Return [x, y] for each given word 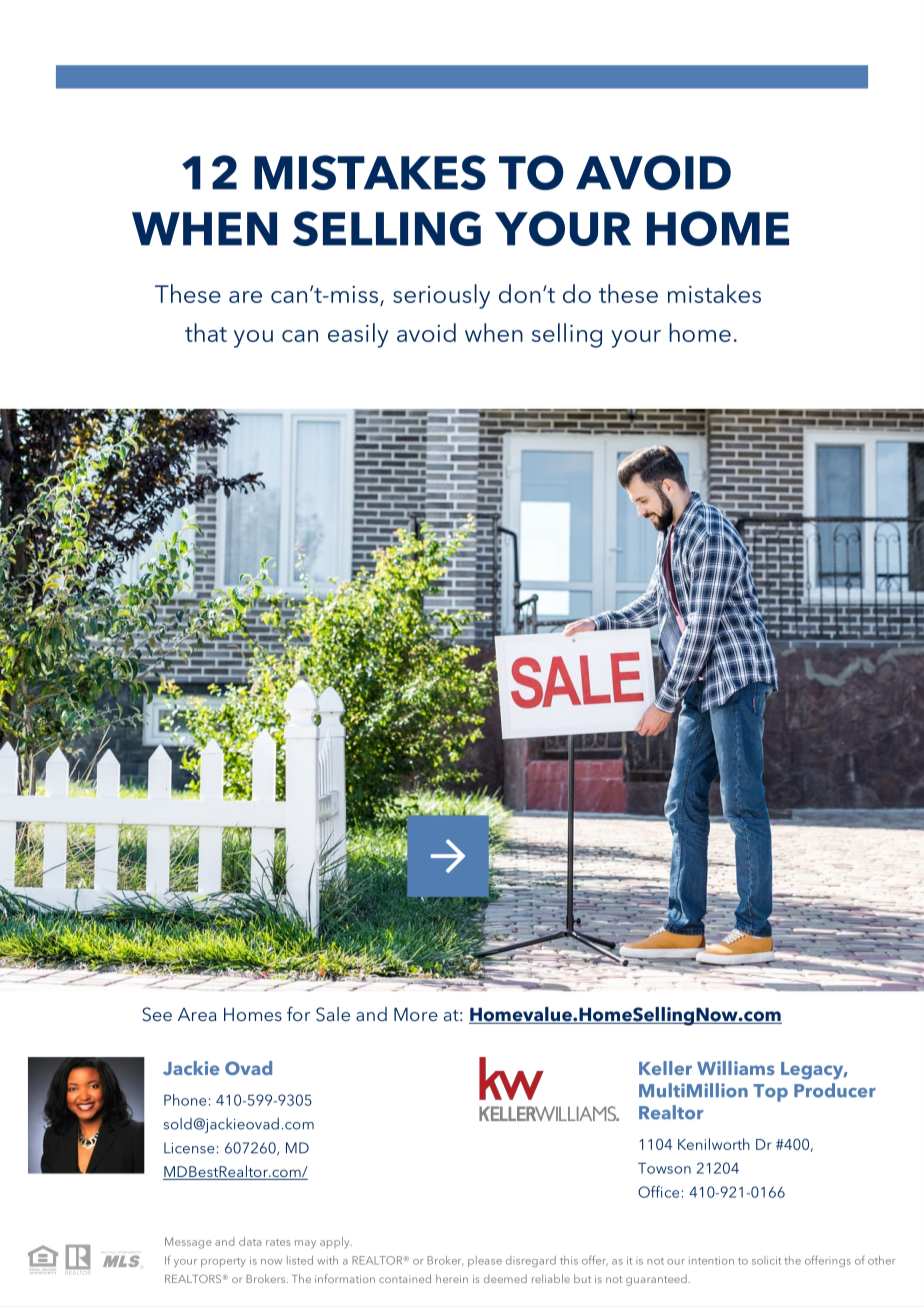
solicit [766, 1260]
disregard [531, 1261]
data [250, 1241]
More [416, 1014]
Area [197, 1014]
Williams [736, 1068]
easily [358, 335]
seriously [441, 296]
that [206, 332]
